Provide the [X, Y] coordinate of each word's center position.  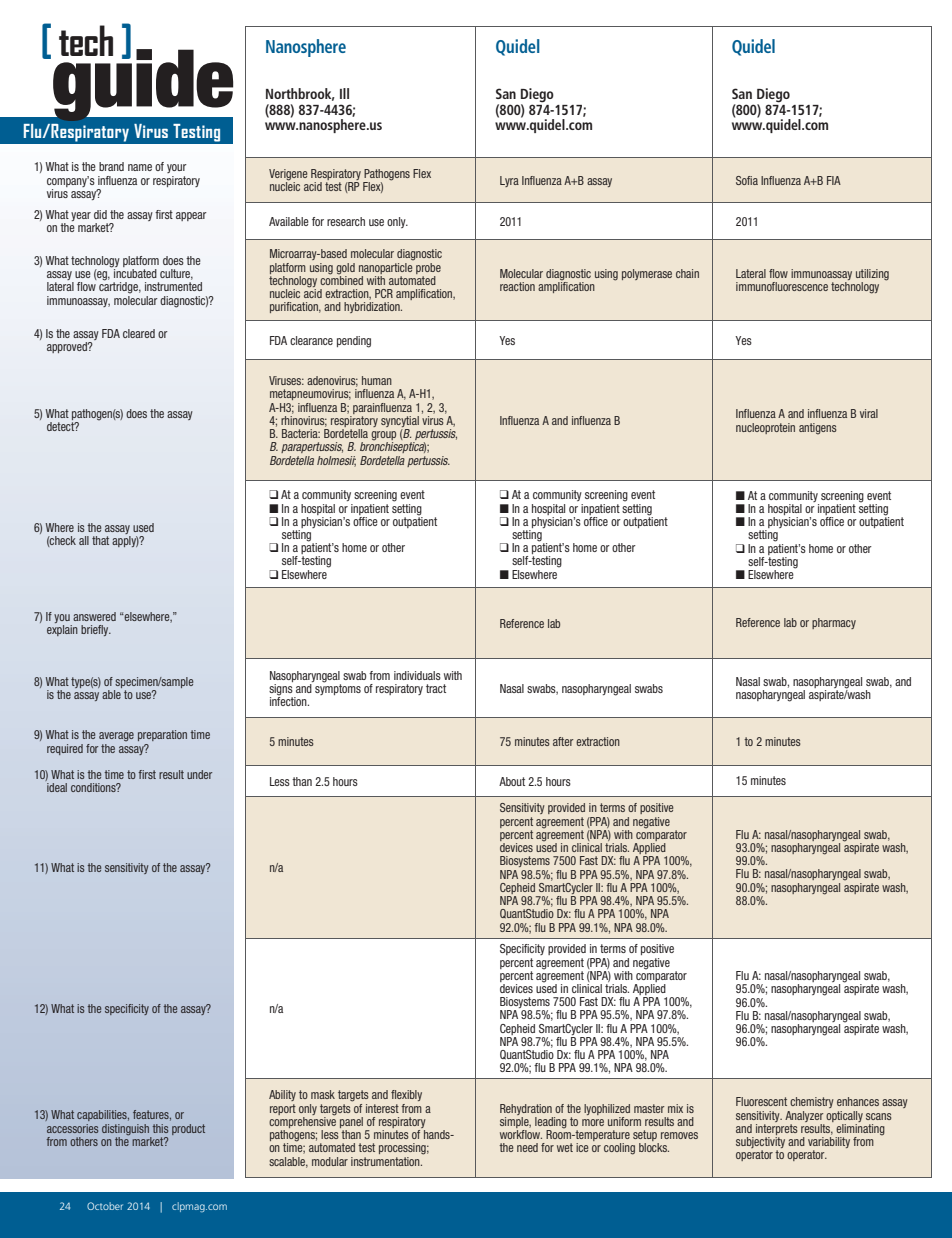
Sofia [747, 180]
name [140, 167]
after [563, 741]
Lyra [509, 181]
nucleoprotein [765, 428]
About [512, 781]
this [160, 1128]
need [527, 1147]
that [100, 540]
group [383, 437]
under [199, 774]
